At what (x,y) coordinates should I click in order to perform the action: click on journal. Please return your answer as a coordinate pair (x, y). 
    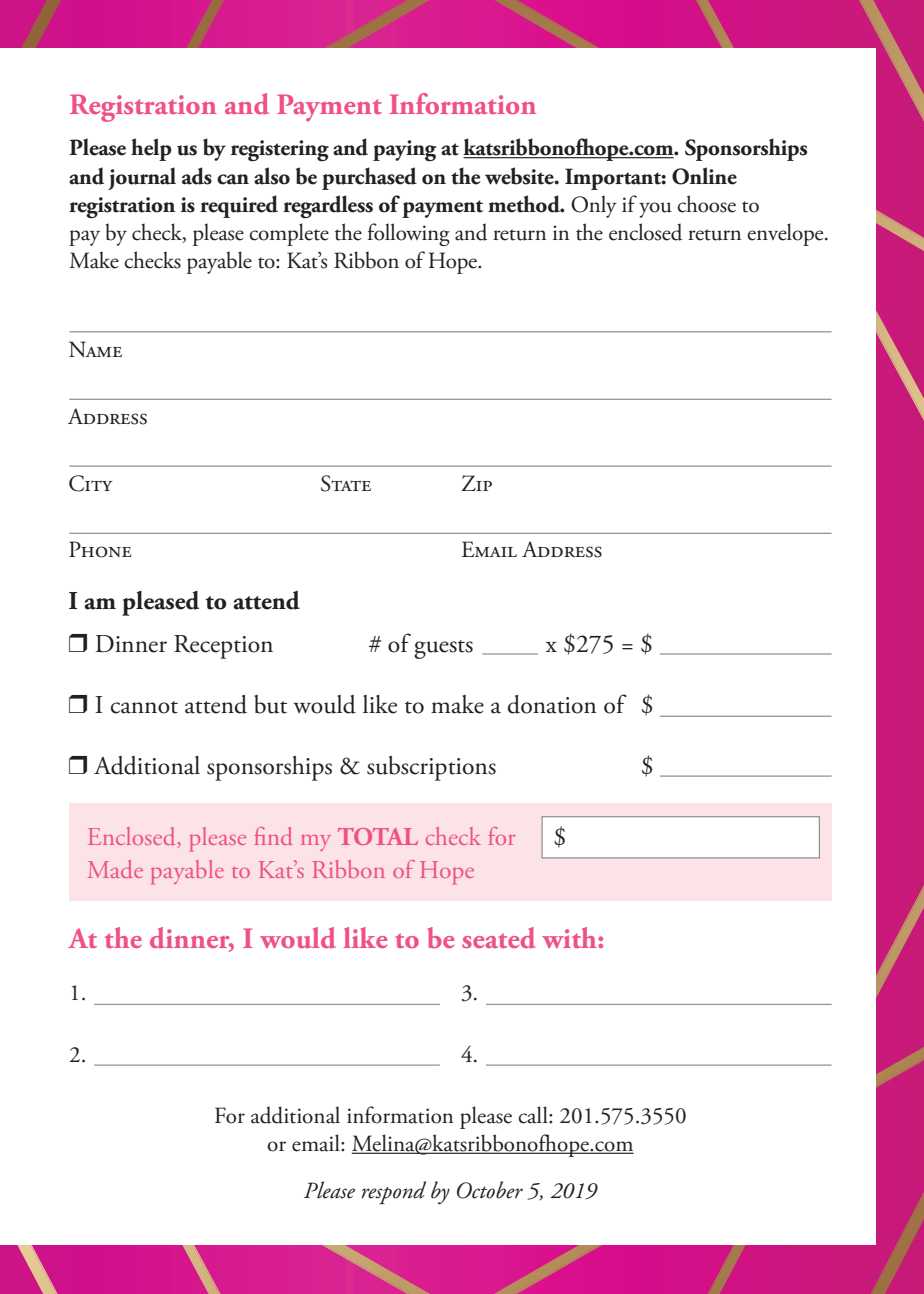
    Looking at the image, I should click on (142, 178).
